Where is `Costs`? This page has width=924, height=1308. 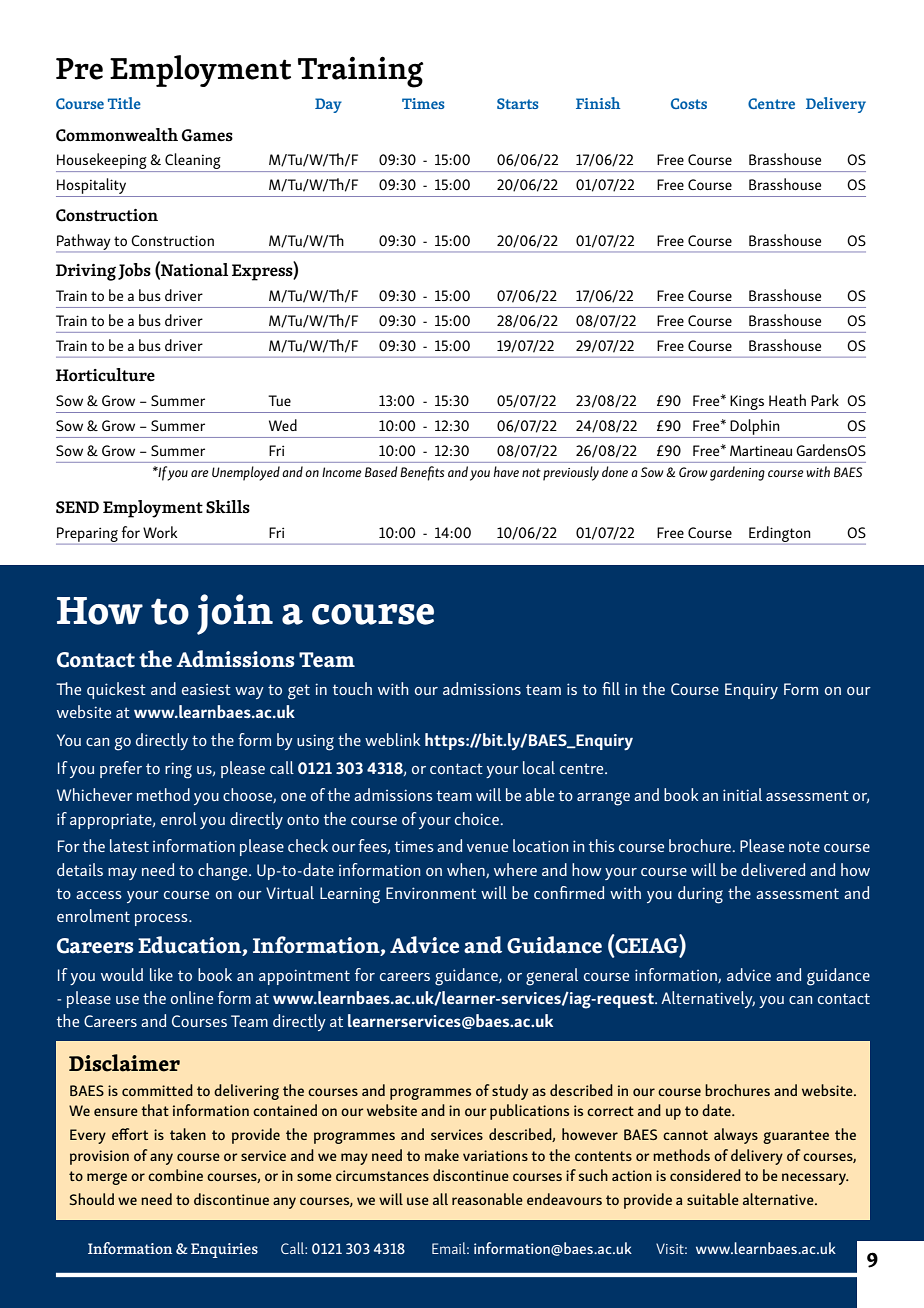 Costs is located at coordinates (689, 103).
